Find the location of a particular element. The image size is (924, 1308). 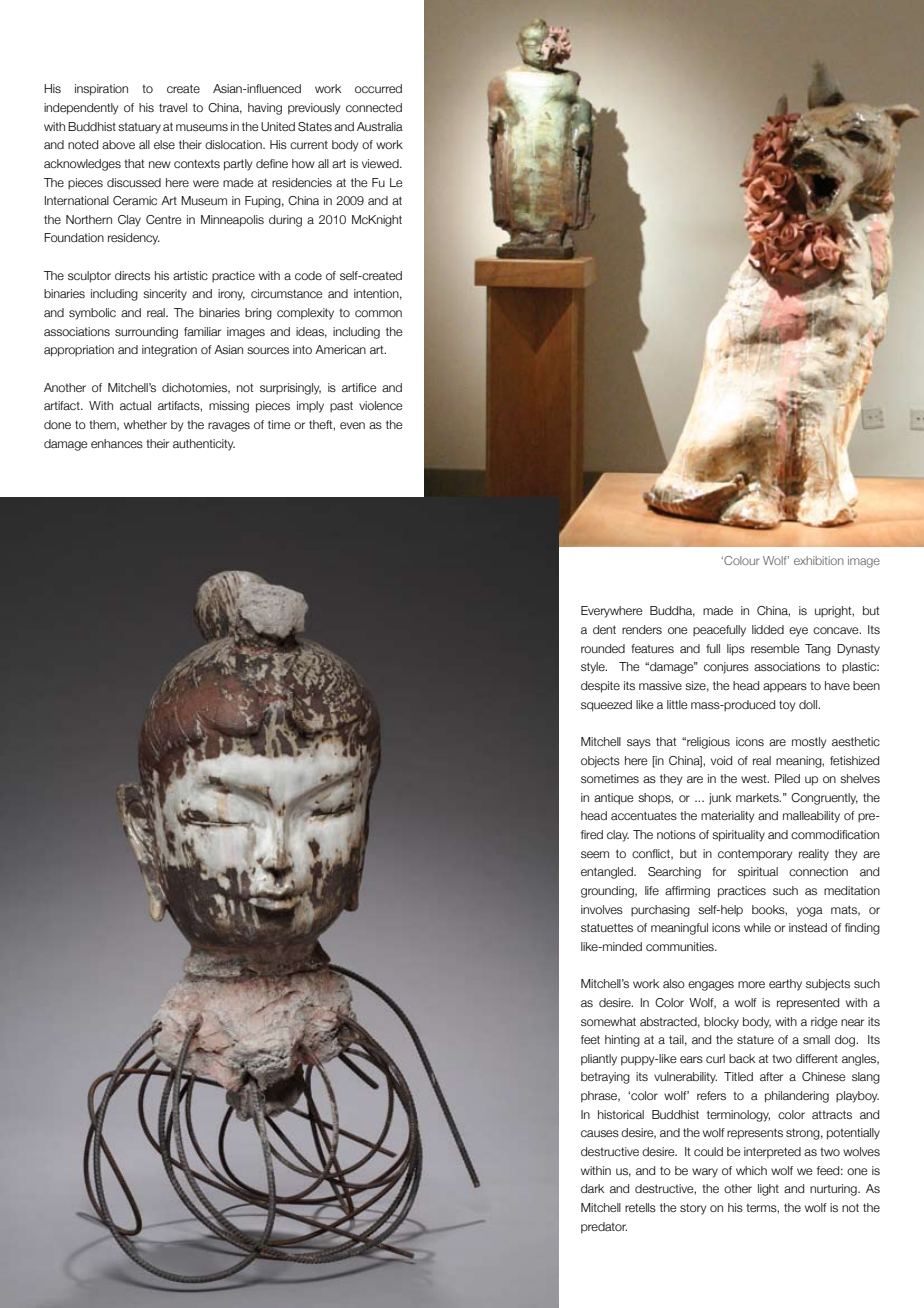

dark is located at coordinates (592, 1188).
